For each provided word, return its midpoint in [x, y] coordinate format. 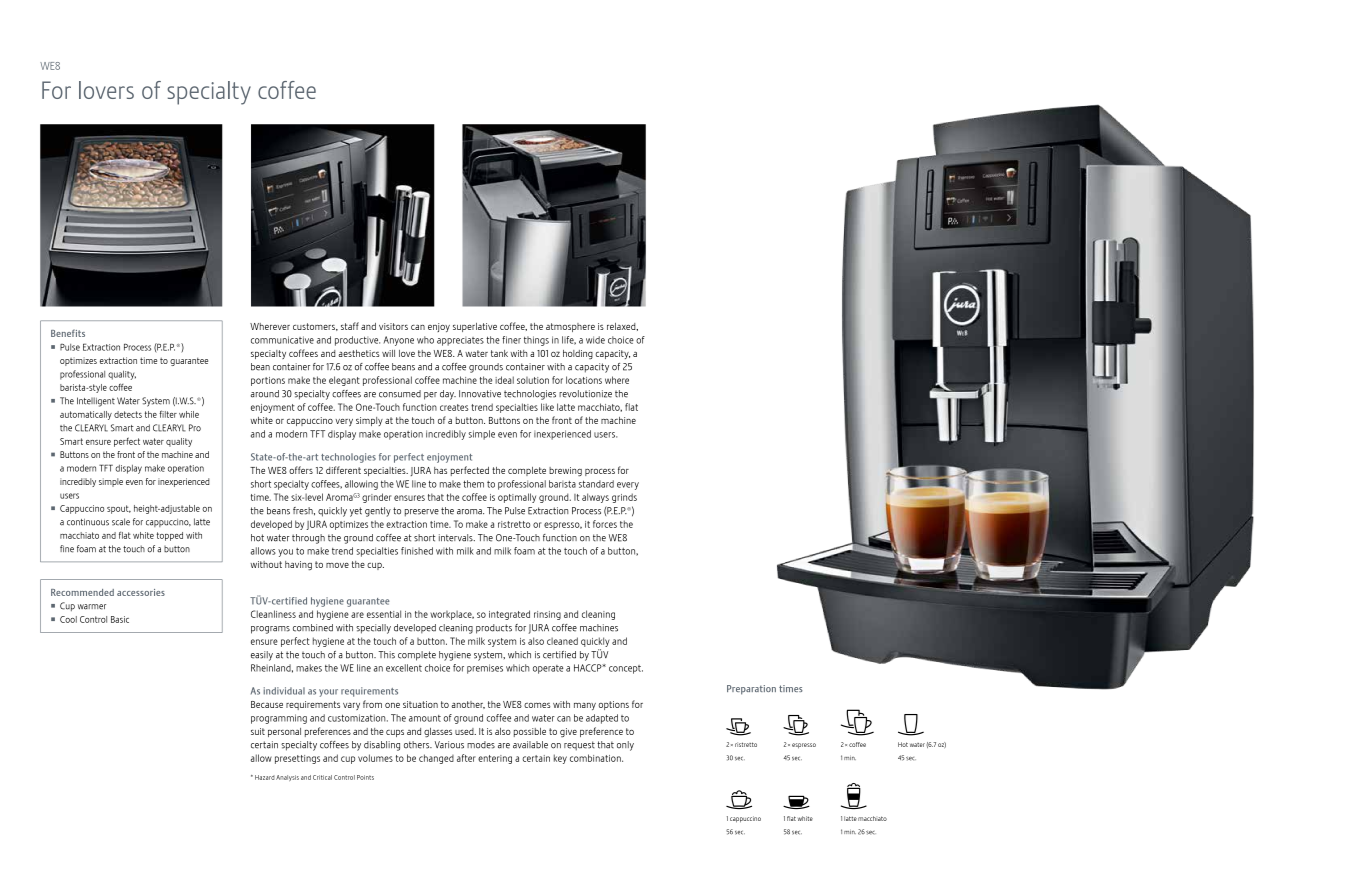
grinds [624, 498]
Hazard [265, 777]
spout [119, 509]
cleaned [562, 641]
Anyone [398, 341]
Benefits [68, 333]
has [440, 470]
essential [384, 614]
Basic [120, 619]
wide [595, 340]
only [625, 746]
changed [436, 759]
